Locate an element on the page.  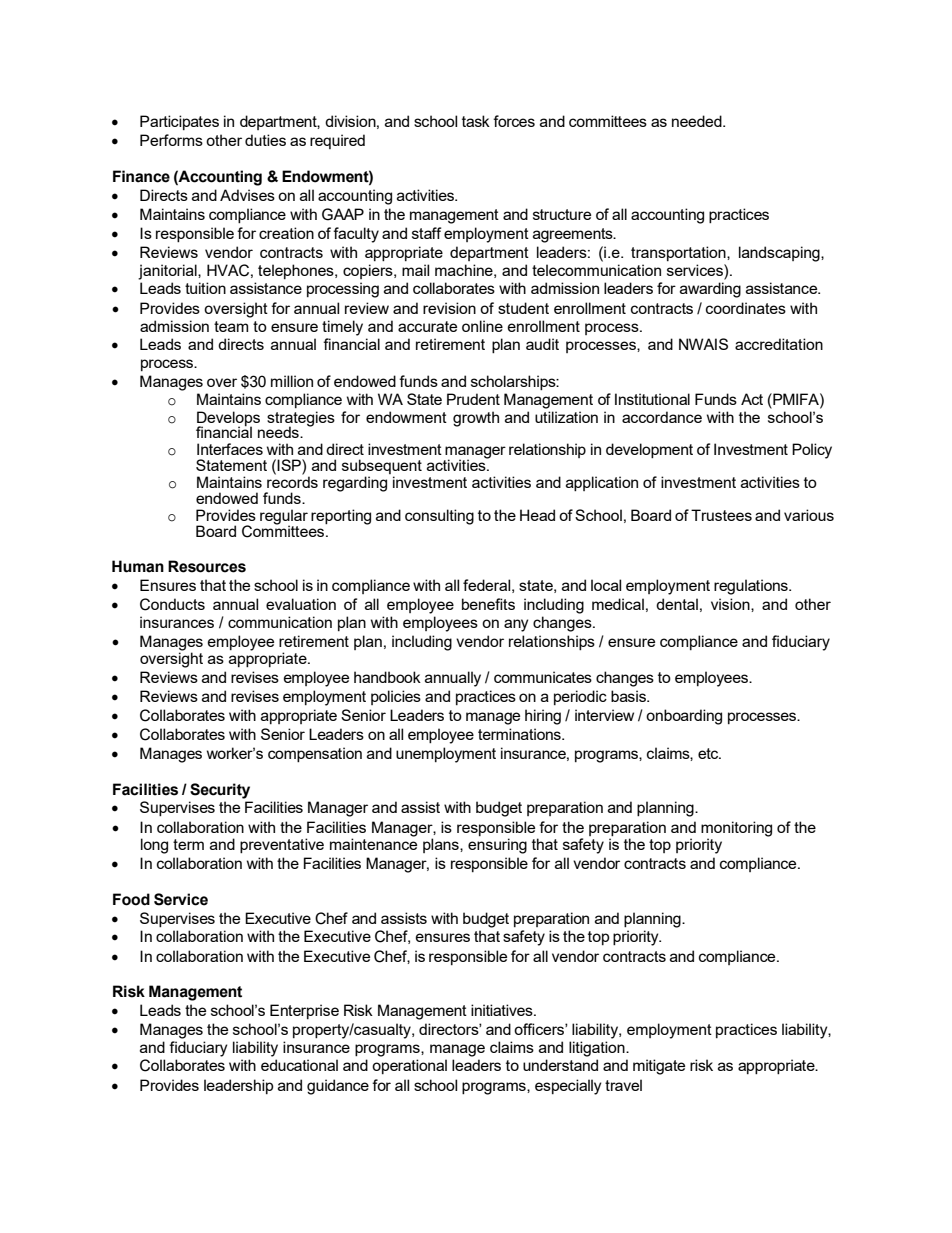
needed is located at coordinates (698, 121).
